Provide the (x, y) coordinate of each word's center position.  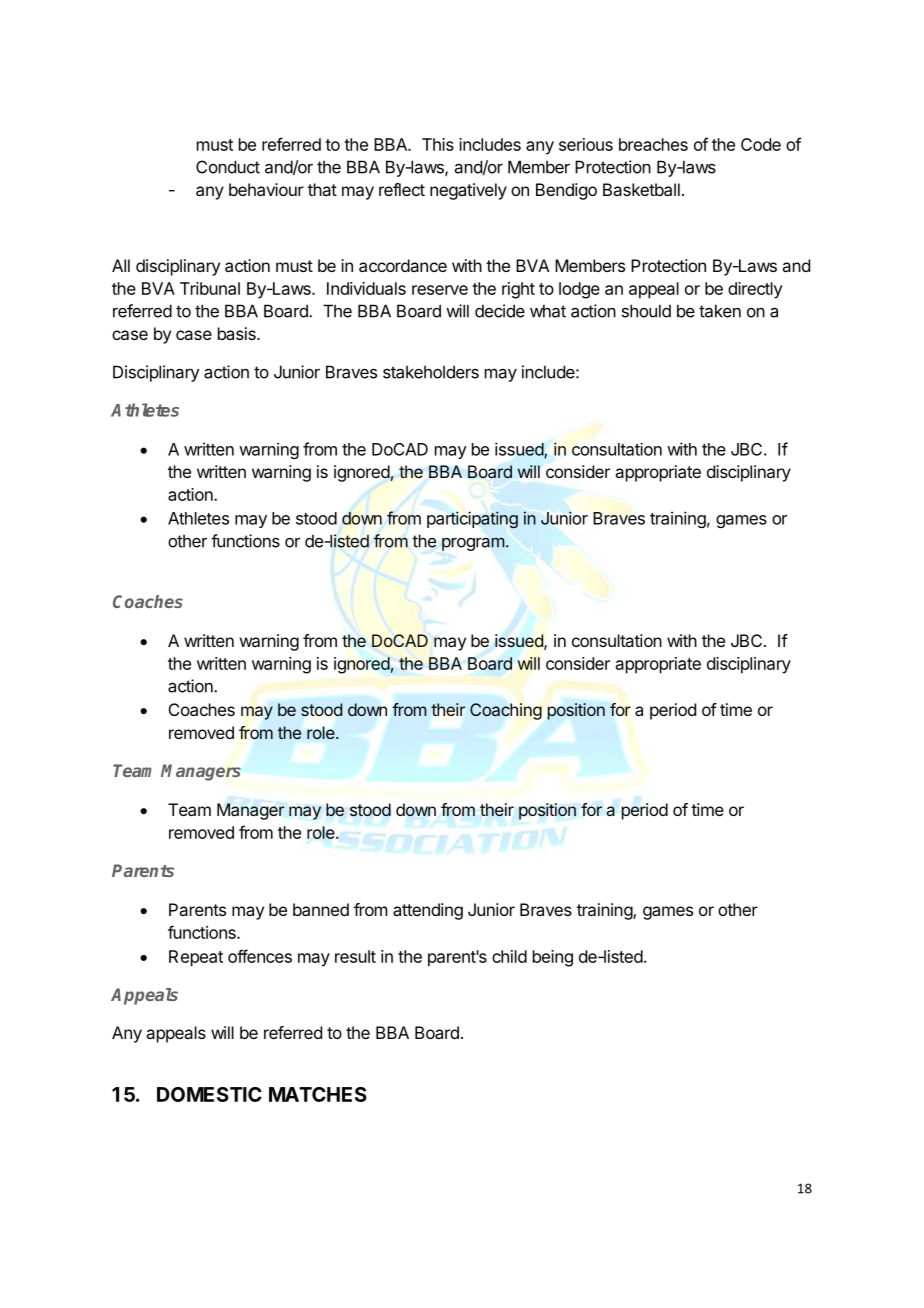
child (509, 956)
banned (321, 909)
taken (720, 311)
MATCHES (318, 1094)
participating (472, 520)
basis (238, 333)
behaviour (266, 189)
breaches (653, 144)
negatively (468, 191)
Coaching (506, 711)
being (553, 958)
